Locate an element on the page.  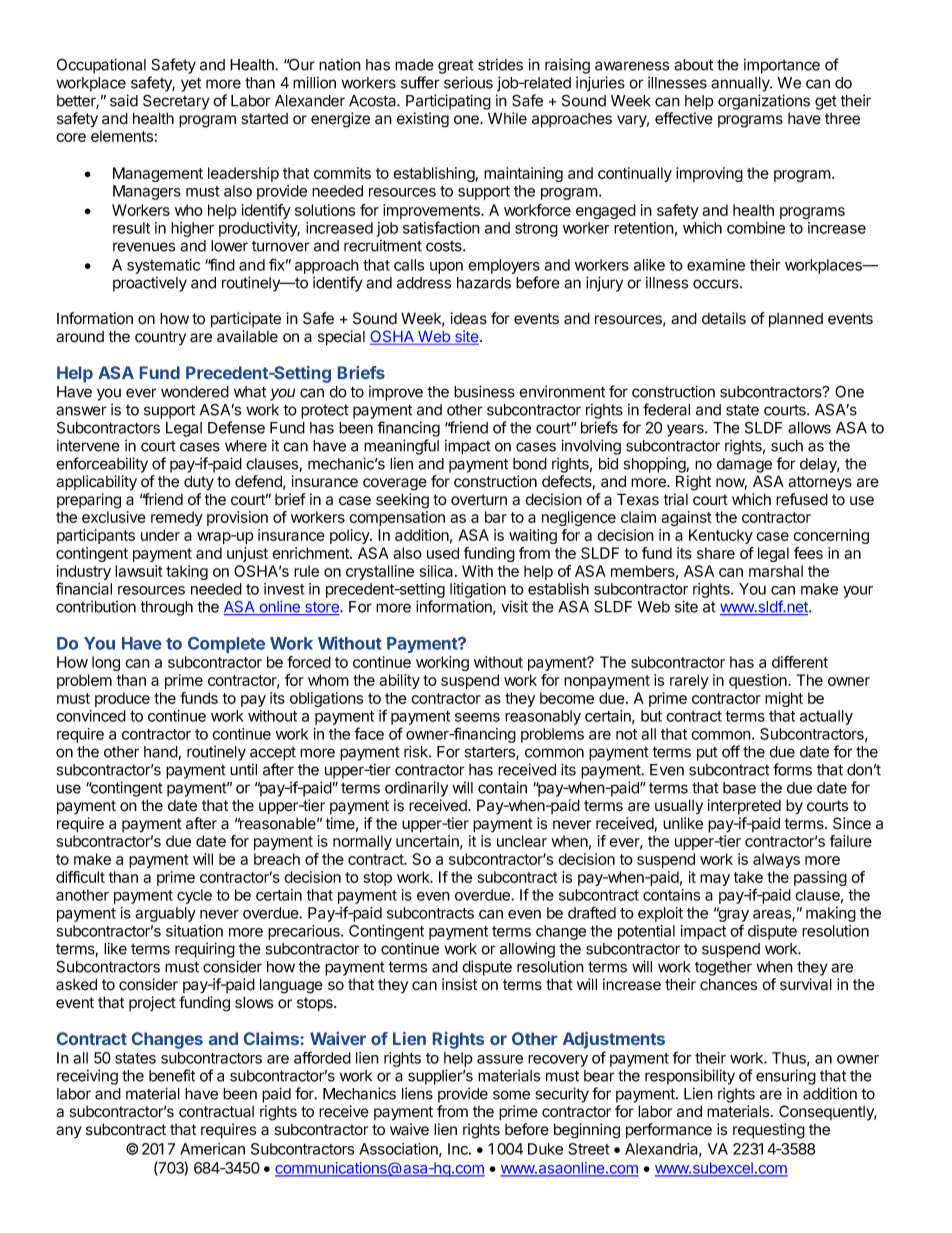
ordinarily is located at coordinates (416, 789).
